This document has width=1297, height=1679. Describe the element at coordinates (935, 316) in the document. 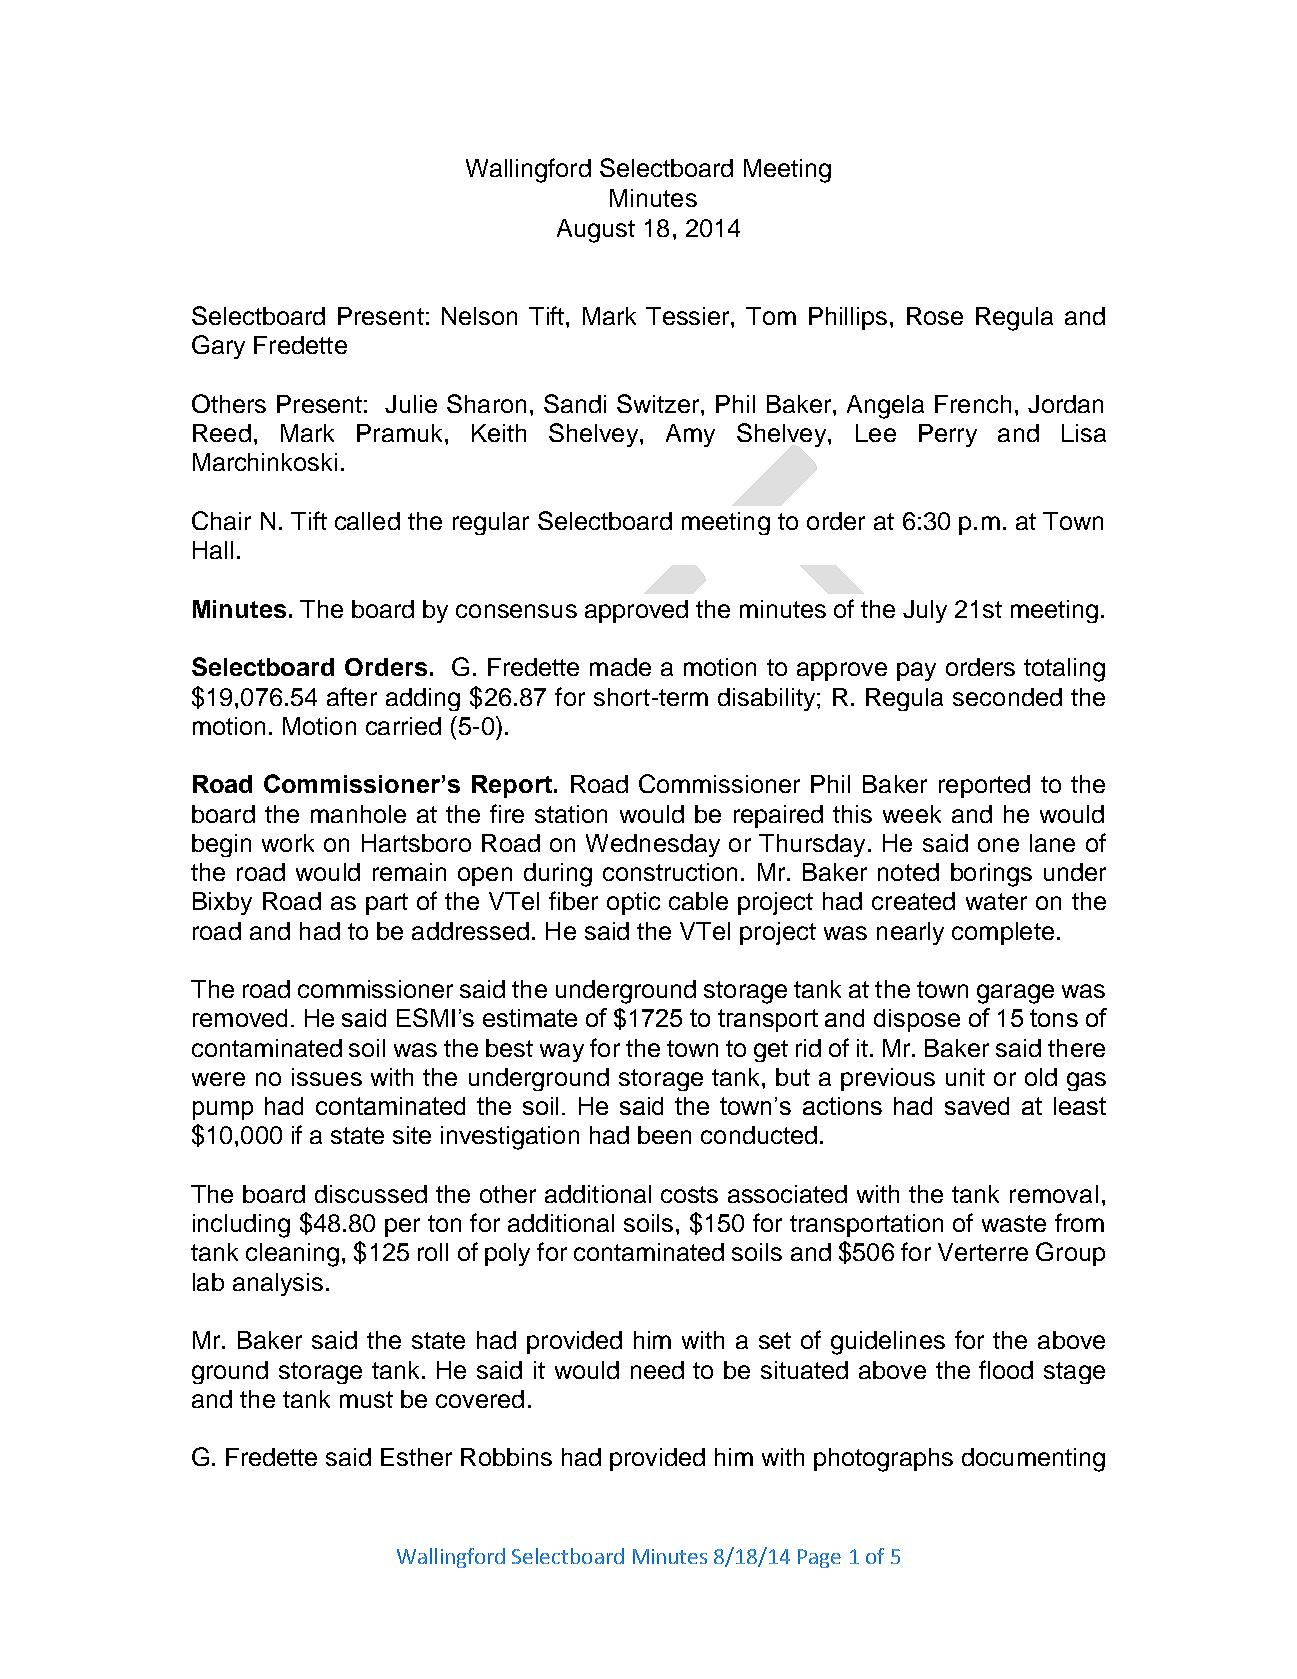

I see `Rose` at that location.
